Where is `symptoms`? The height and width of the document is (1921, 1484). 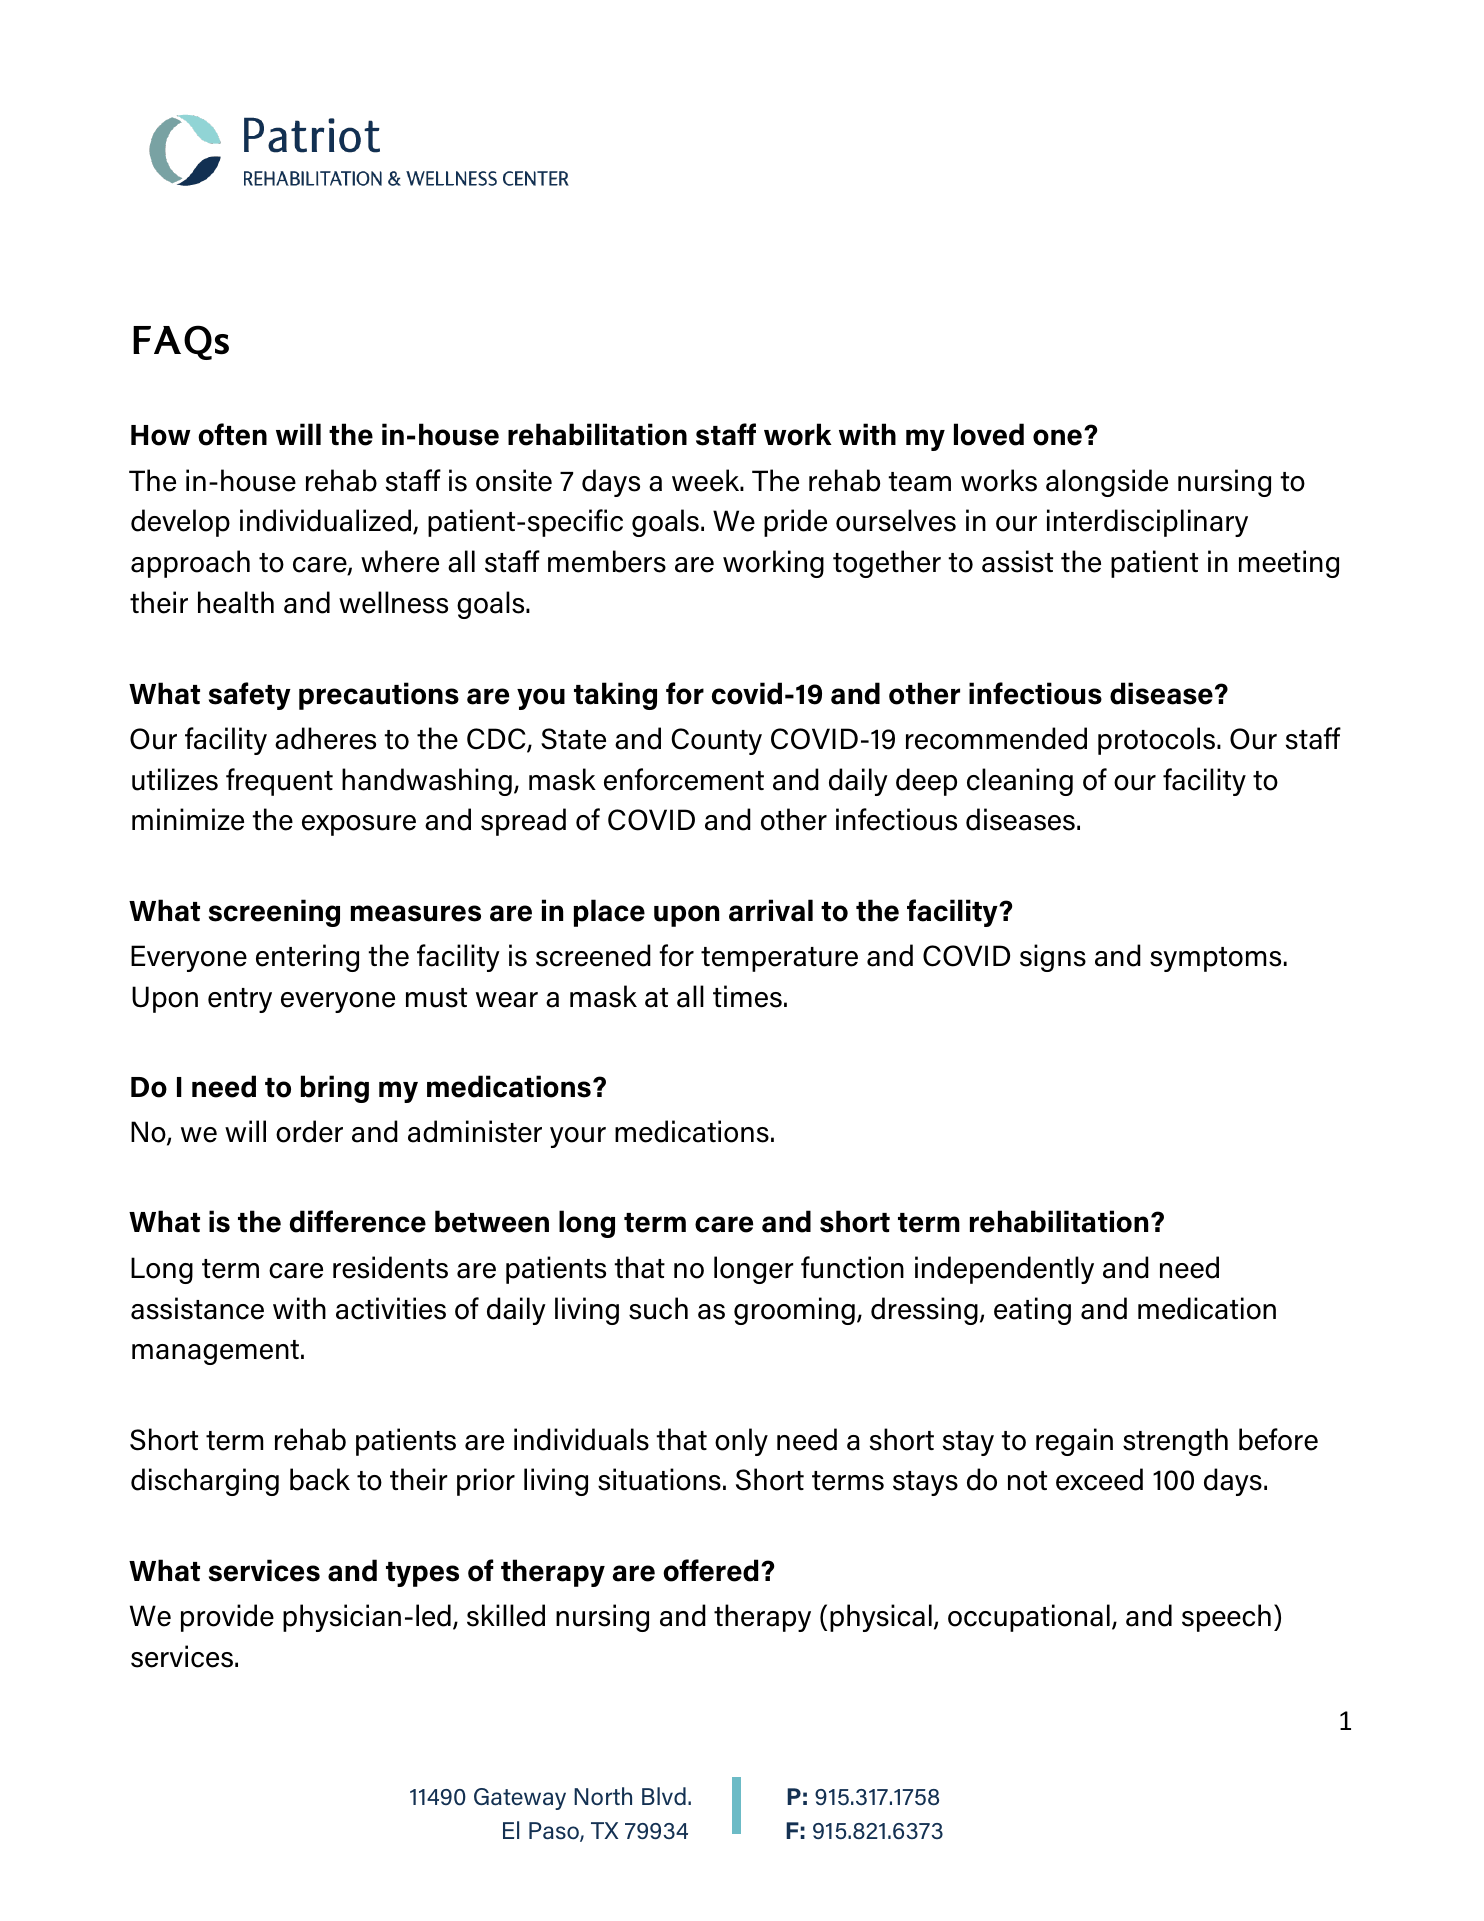
symptoms is located at coordinates (1215, 959).
